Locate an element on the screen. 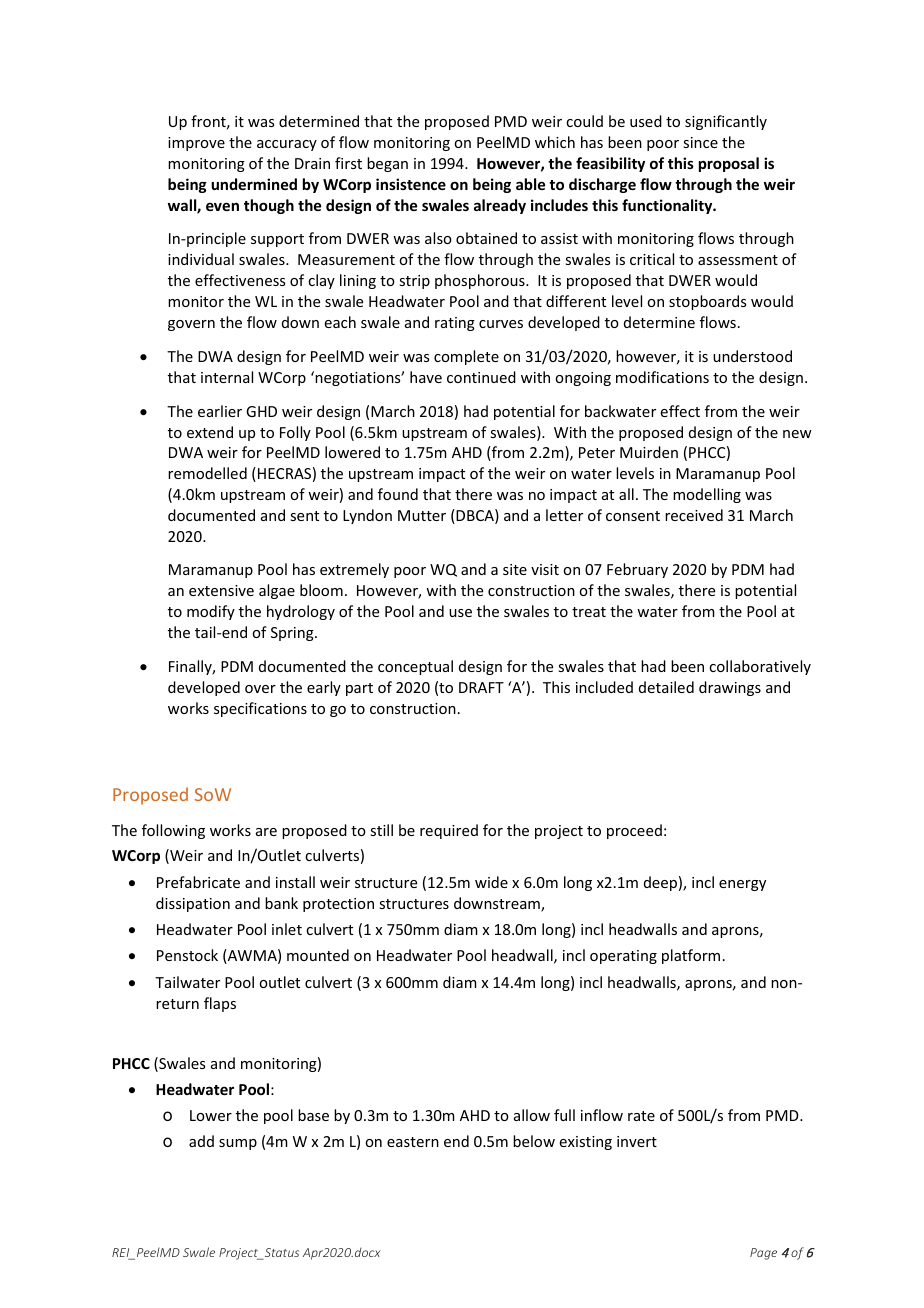 Image resolution: width=924 pixels, height=1308 pixels. understood is located at coordinates (752, 356).
